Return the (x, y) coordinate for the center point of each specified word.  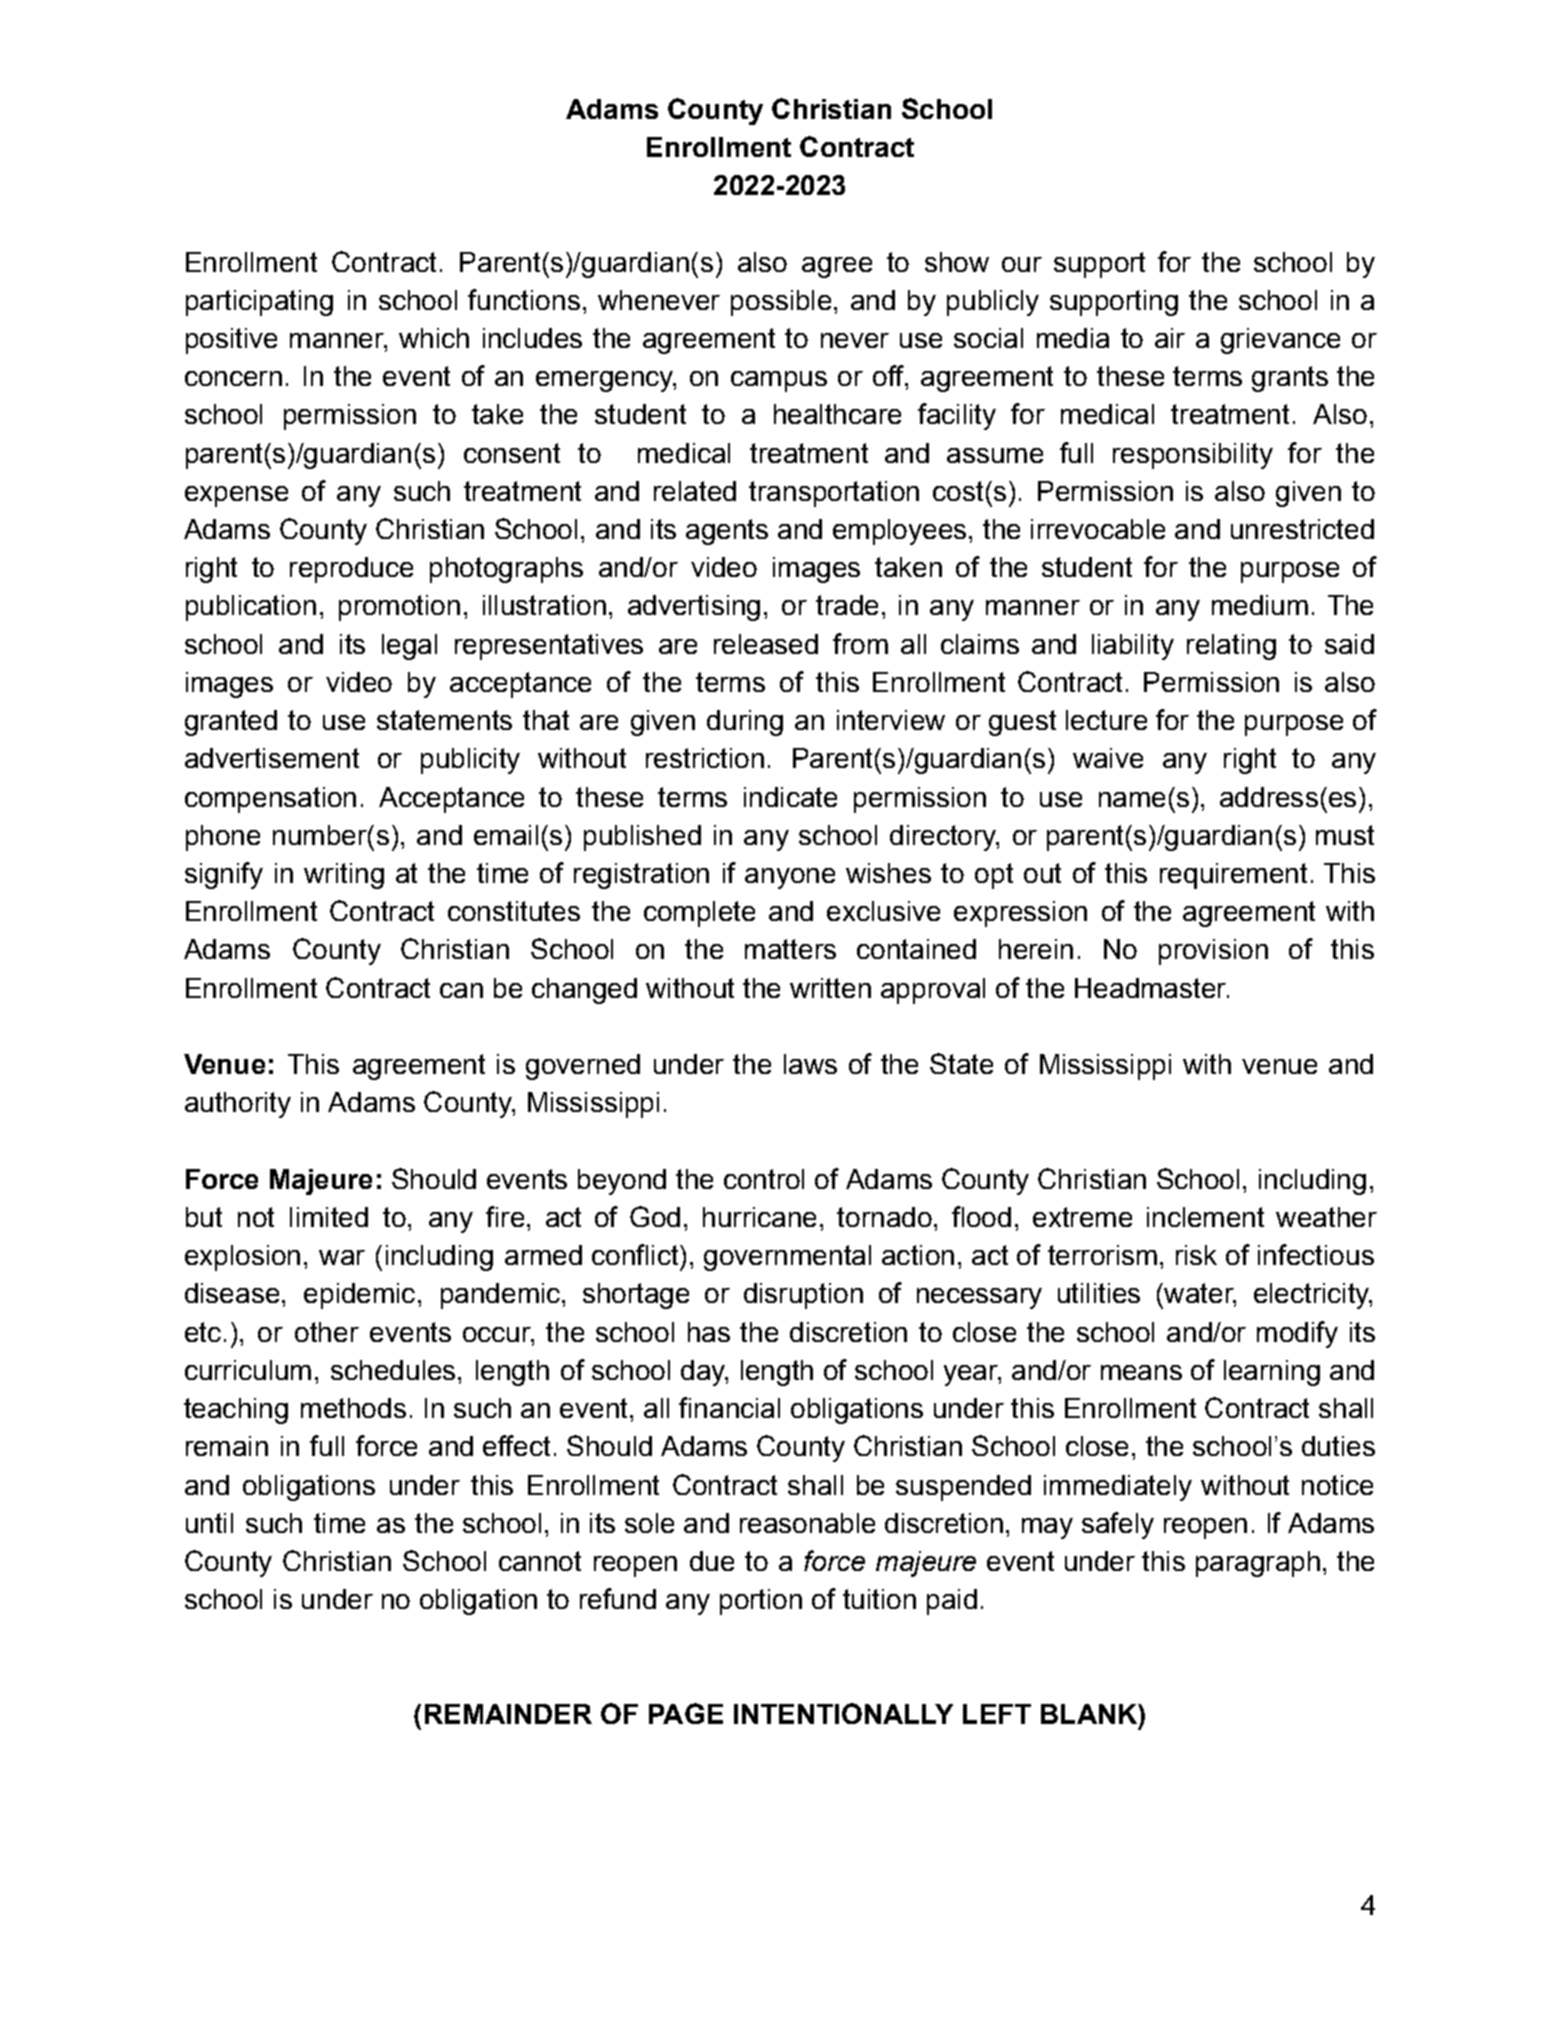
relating (1231, 647)
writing (344, 876)
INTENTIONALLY (843, 1713)
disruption (803, 1296)
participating (259, 303)
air (1170, 338)
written (830, 988)
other (327, 1332)
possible (781, 303)
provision (1213, 952)
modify (1297, 1334)
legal (409, 647)
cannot (540, 1561)
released (766, 644)
